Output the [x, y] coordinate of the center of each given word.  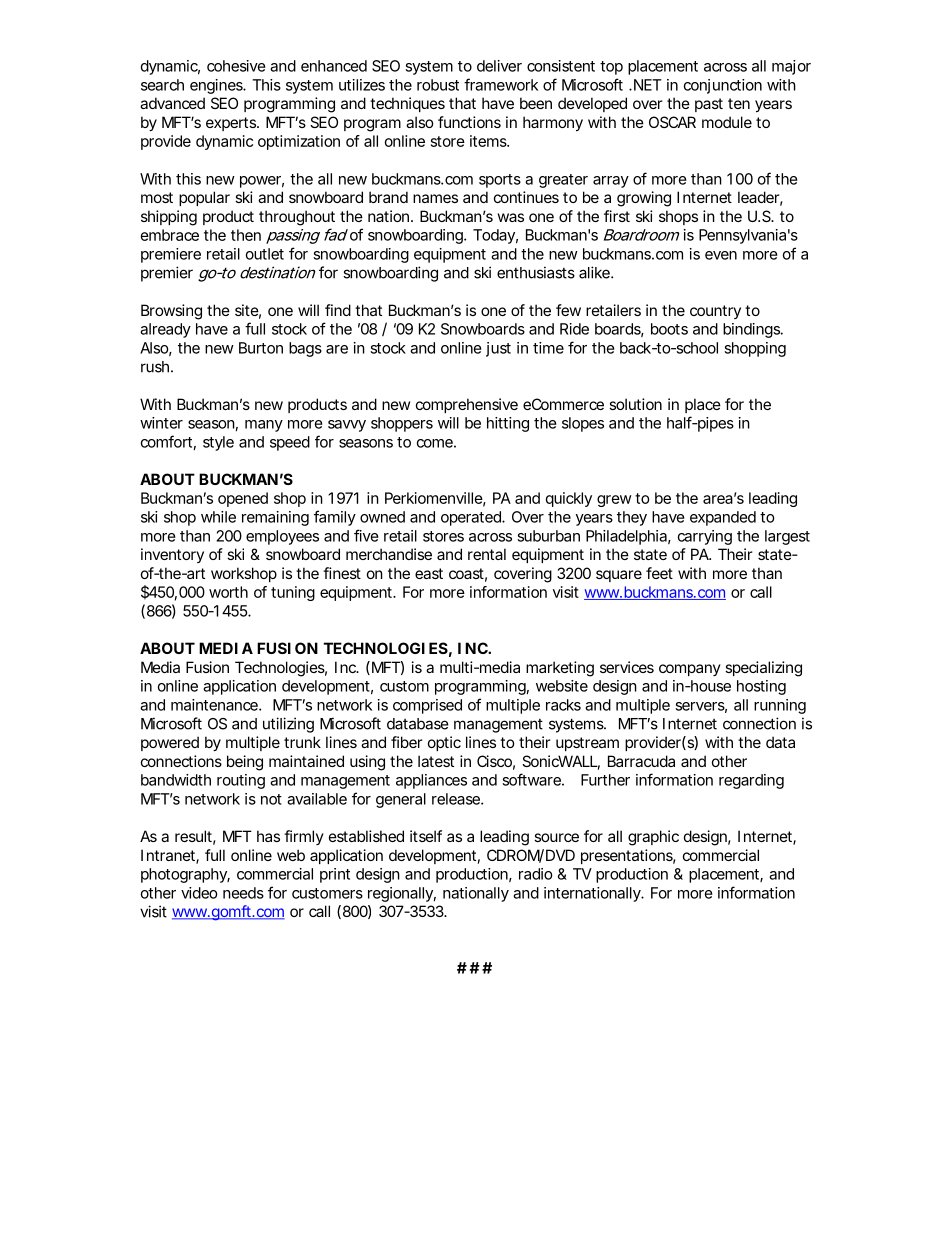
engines [217, 86]
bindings [752, 330]
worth [228, 592]
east [429, 573]
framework [501, 84]
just [498, 349]
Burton [261, 348]
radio [536, 874]
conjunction [723, 86]
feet [659, 573]
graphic [653, 838]
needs [243, 893]
